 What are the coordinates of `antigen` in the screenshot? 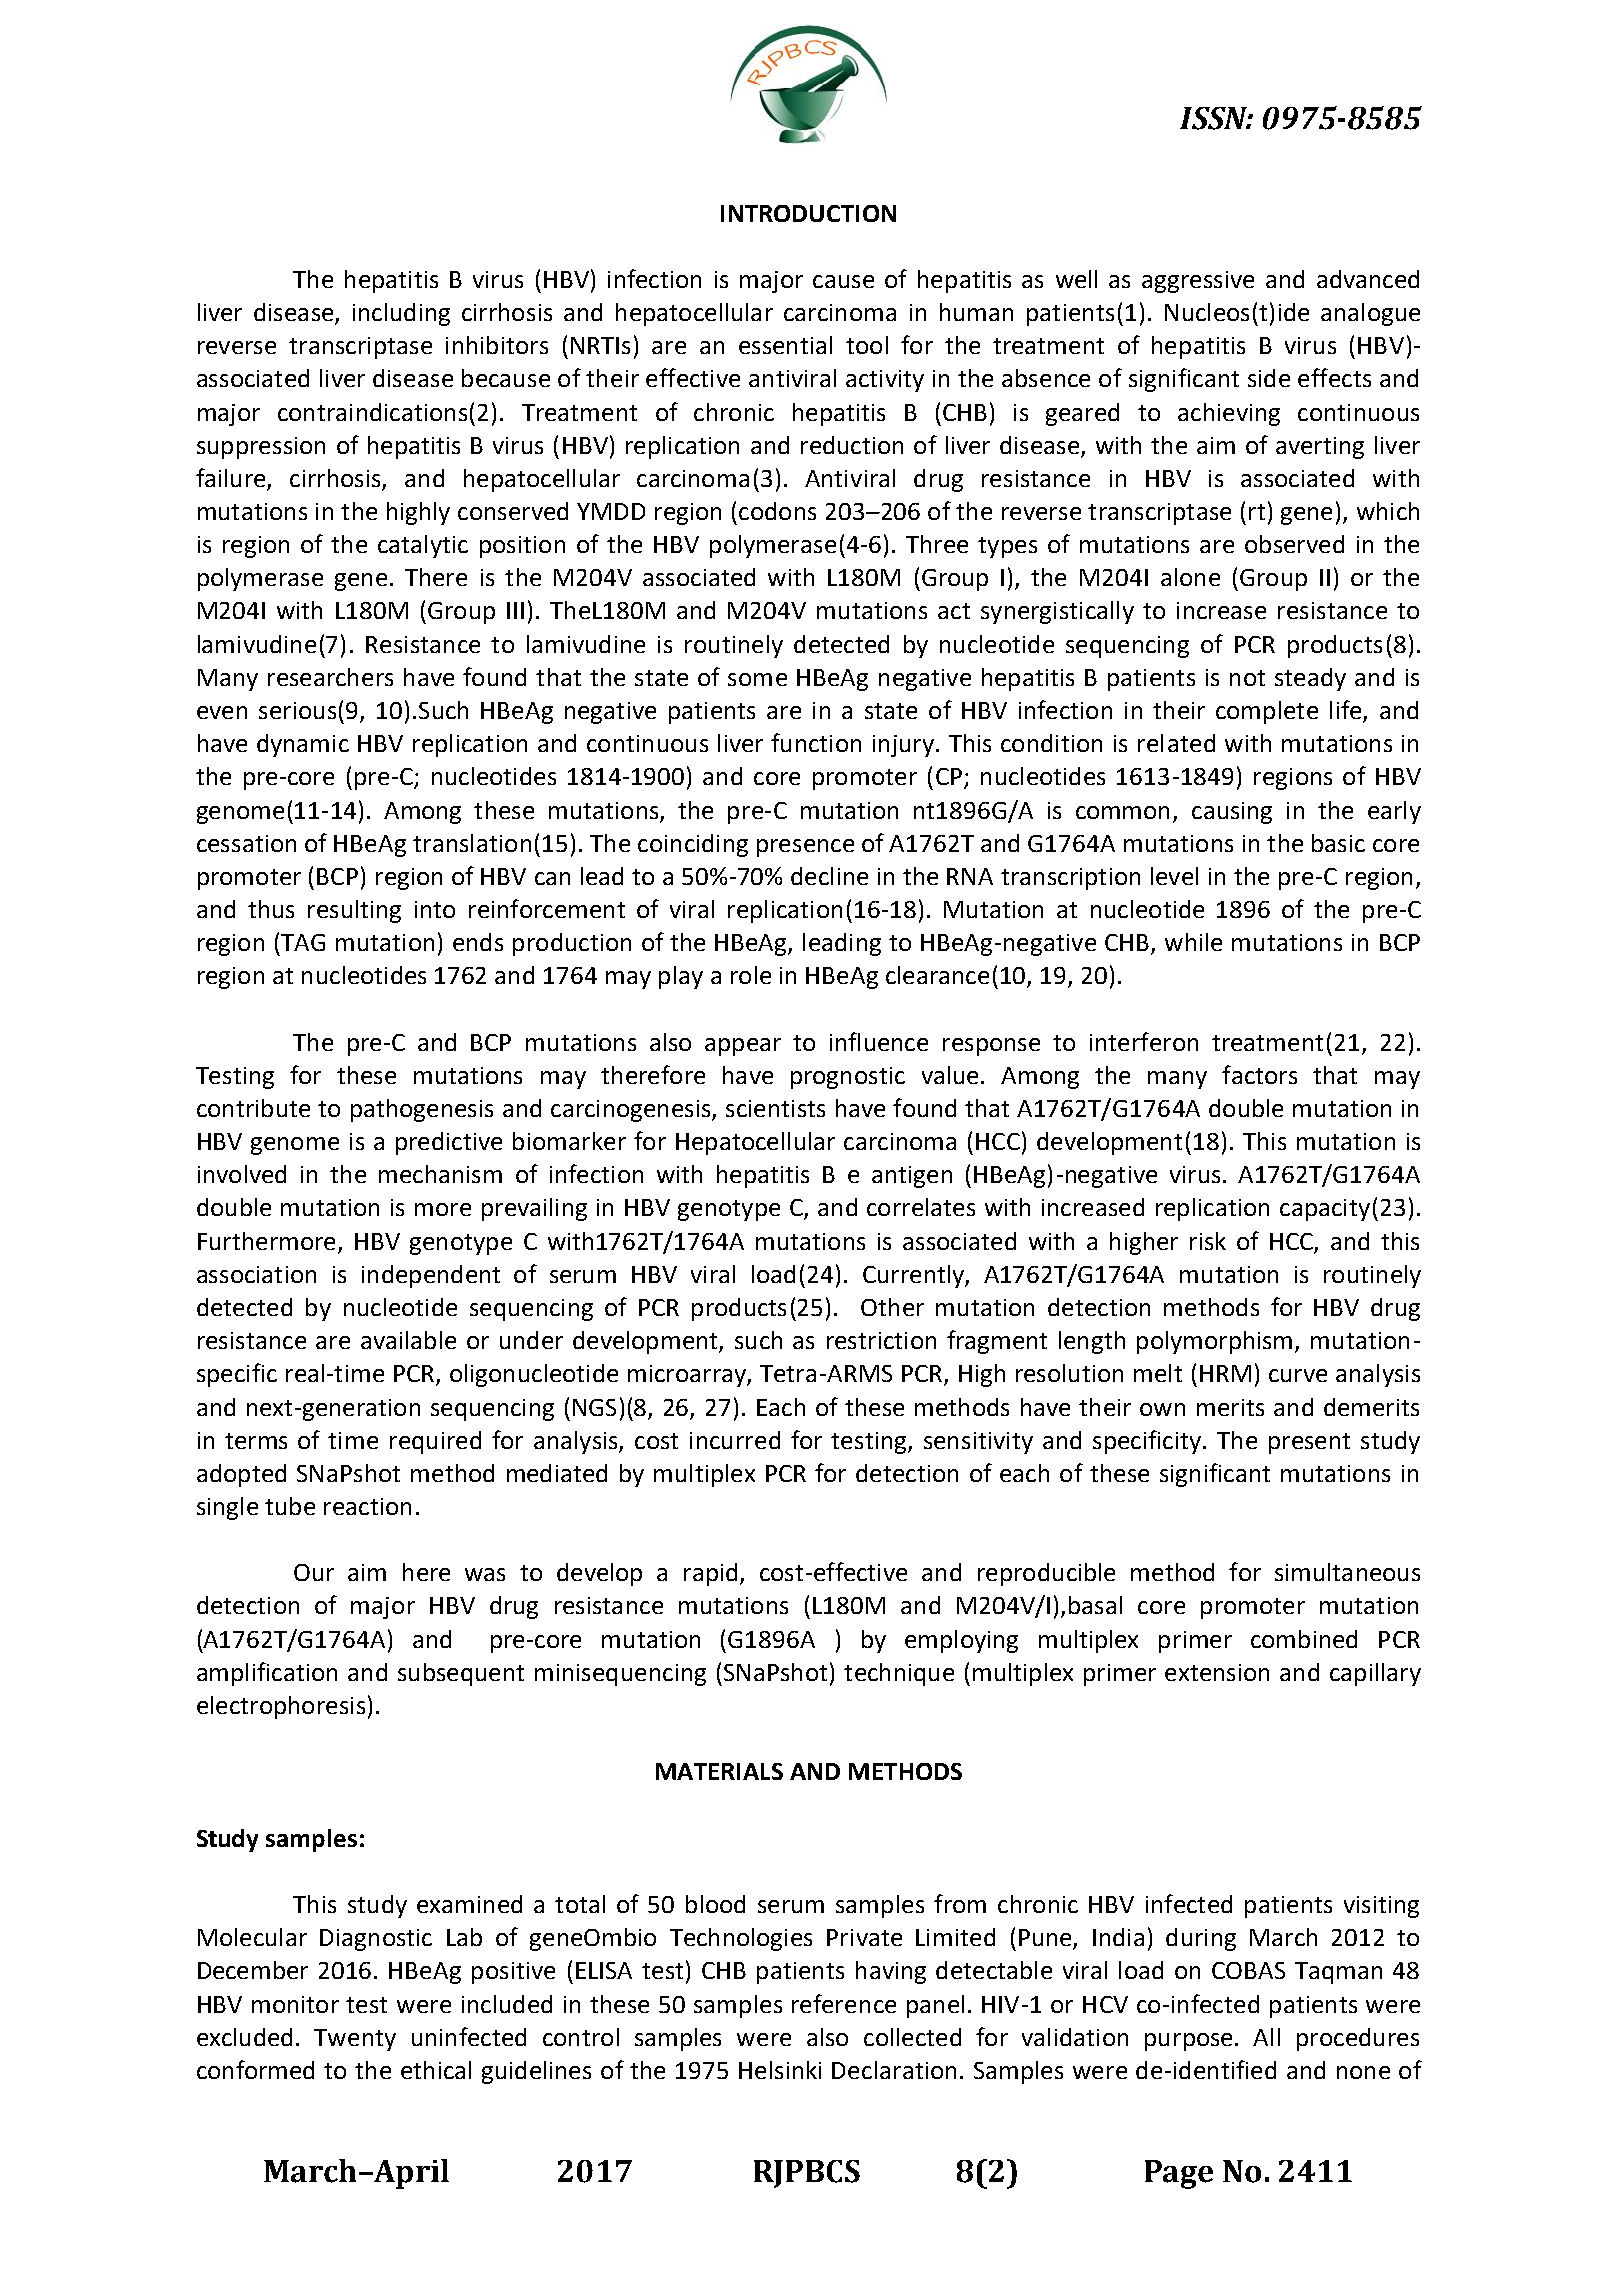 It's located at (912, 1177).
